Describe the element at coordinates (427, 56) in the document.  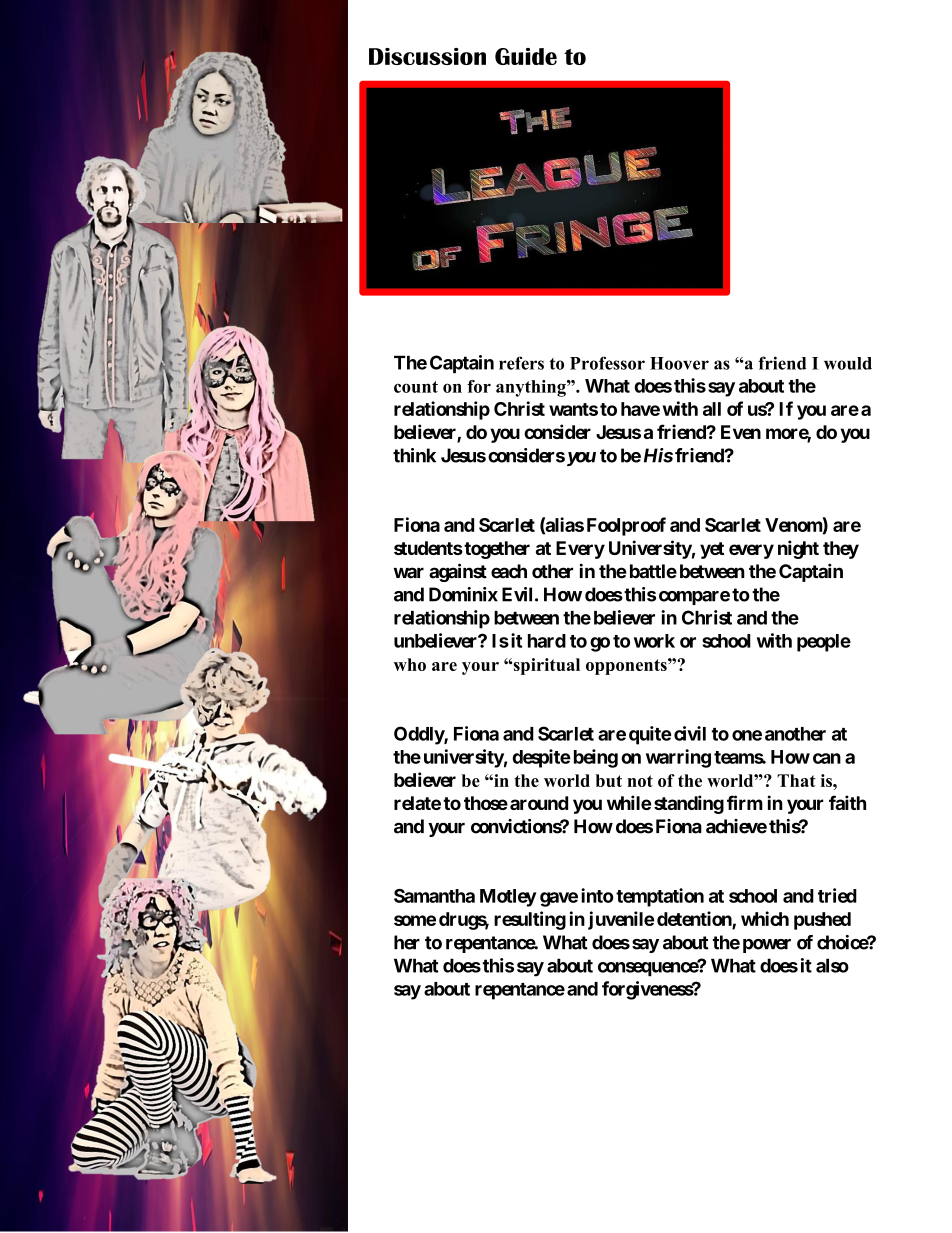
I see `Discussion` at that location.
